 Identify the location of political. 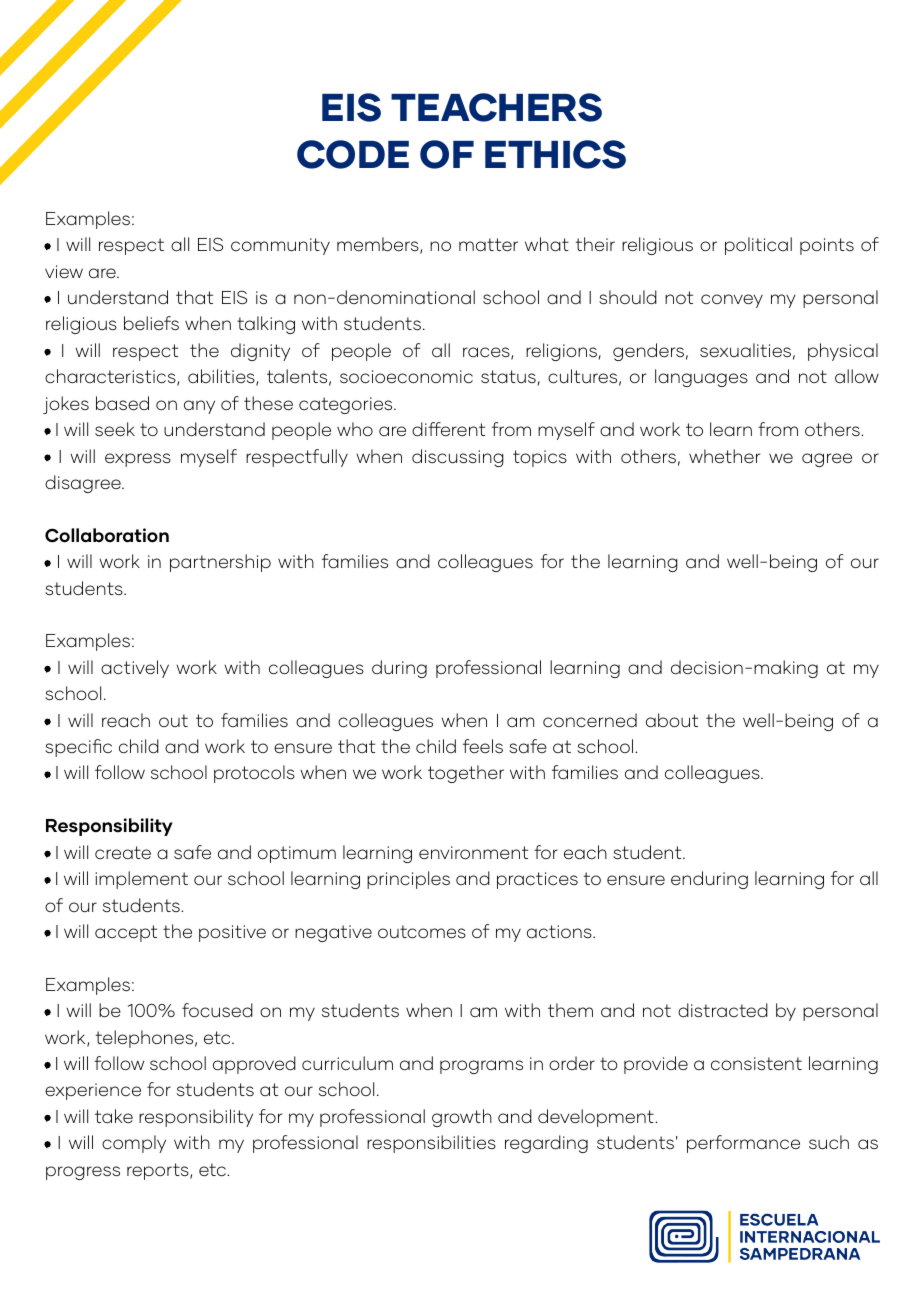
(758, 246).
